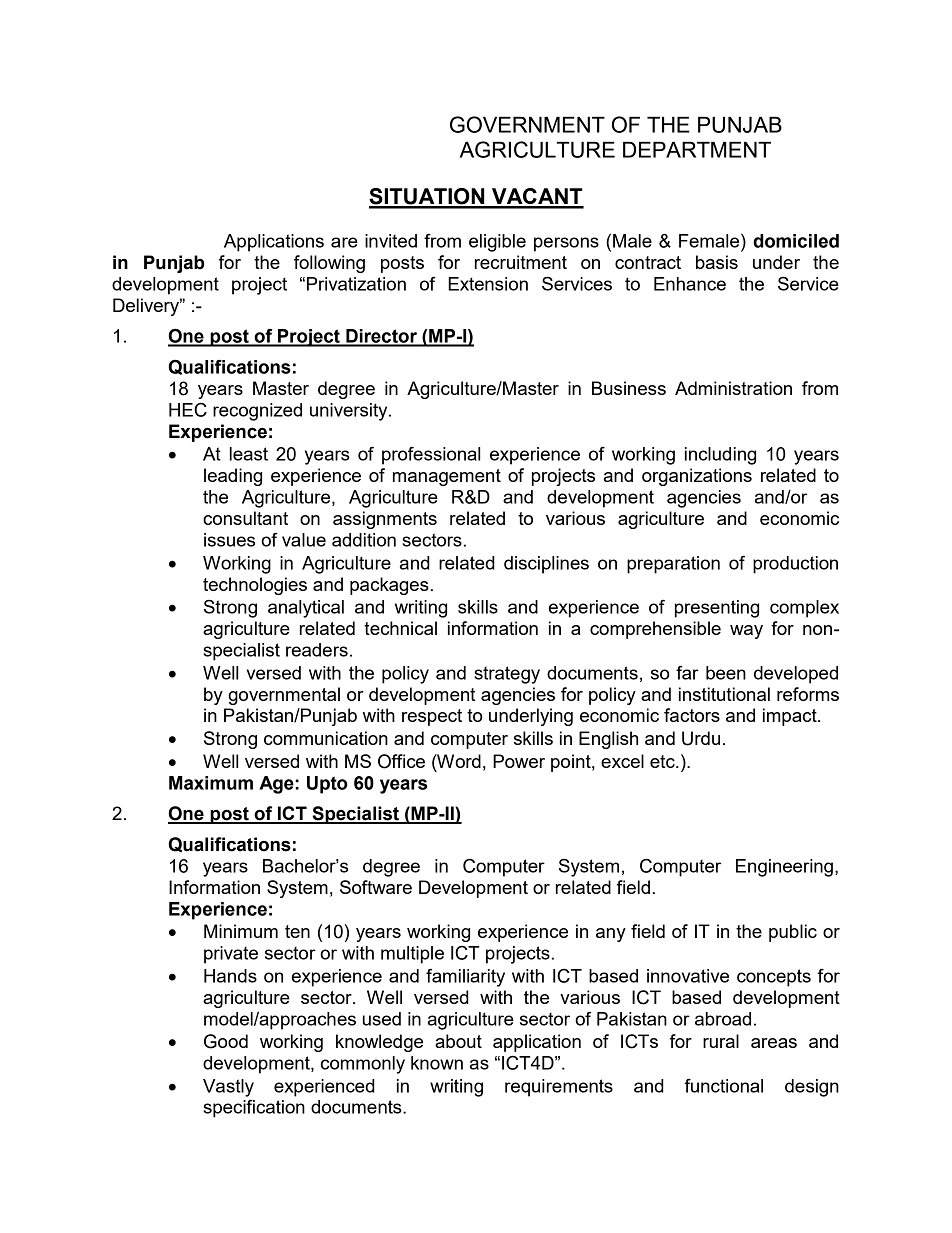  I want to click on Maximum, so click(211, 783).
